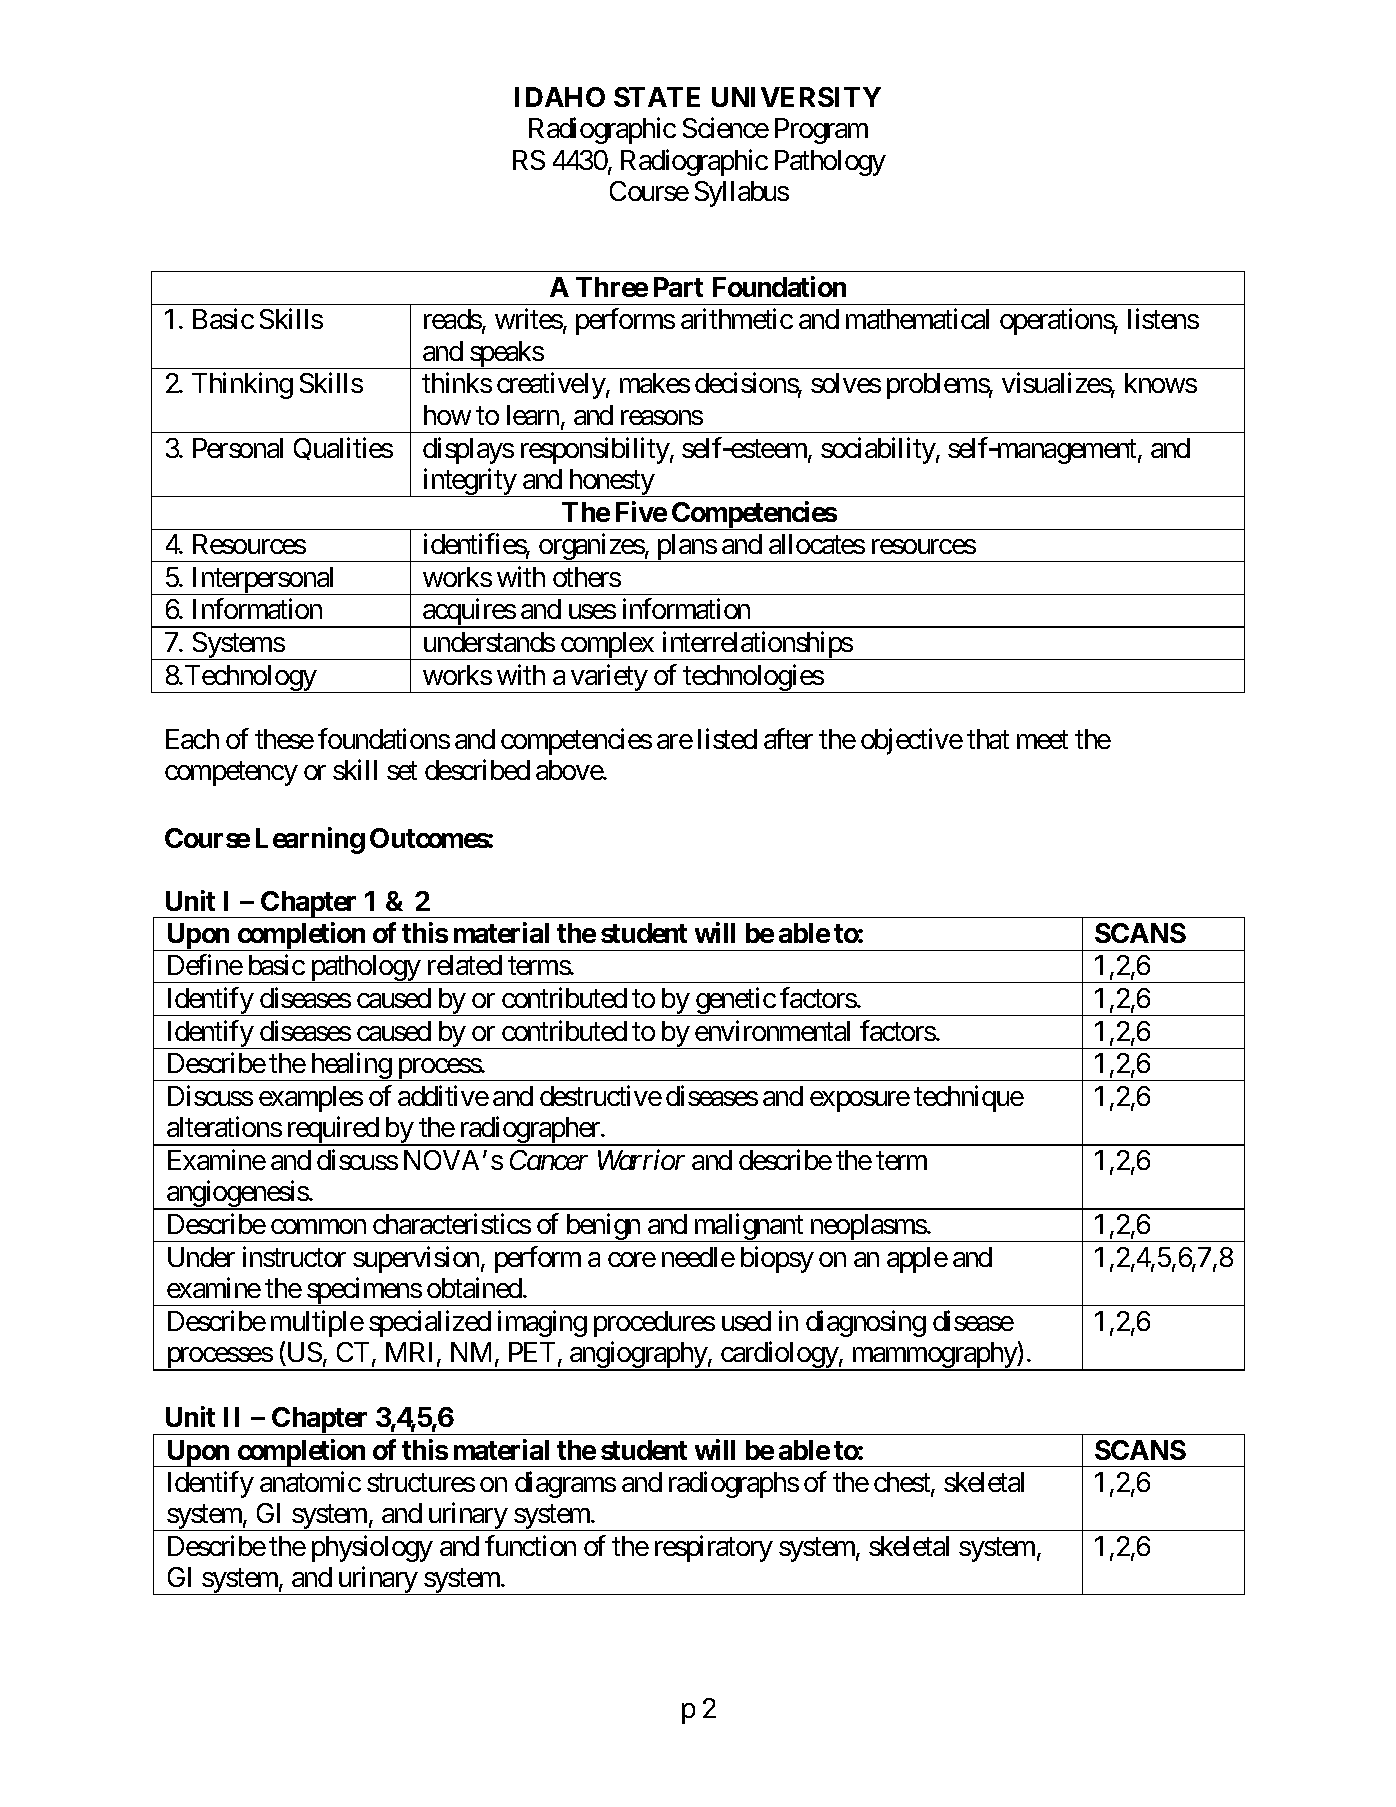 The width and height of the screenshot is (1396, 1807). Describe the element at coordinates (821, 131) in the screenshot. I see `Program` at that location.
